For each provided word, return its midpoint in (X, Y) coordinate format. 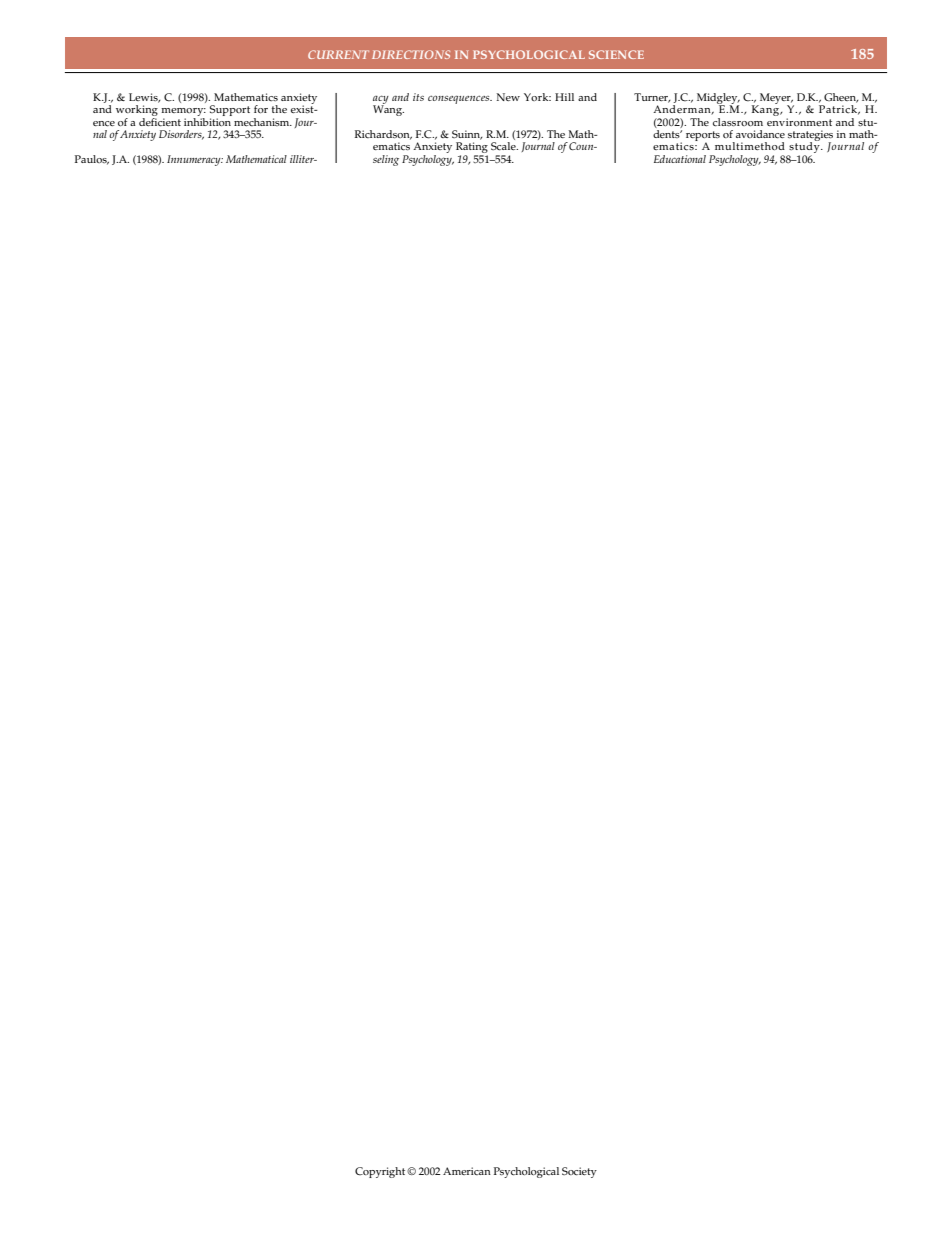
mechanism (263, 122)
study (804, 148)
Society (579, 1172)
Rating (472, 149)
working (137, 112)
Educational (680, 159)
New (508, 97)
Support (230, 112)
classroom (738, 122)
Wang (388, 109)
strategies (810, 137)
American (467, 1171)
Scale (504, 146)
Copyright (381, 1172)
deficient (160, 121)
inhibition (208, 120)
